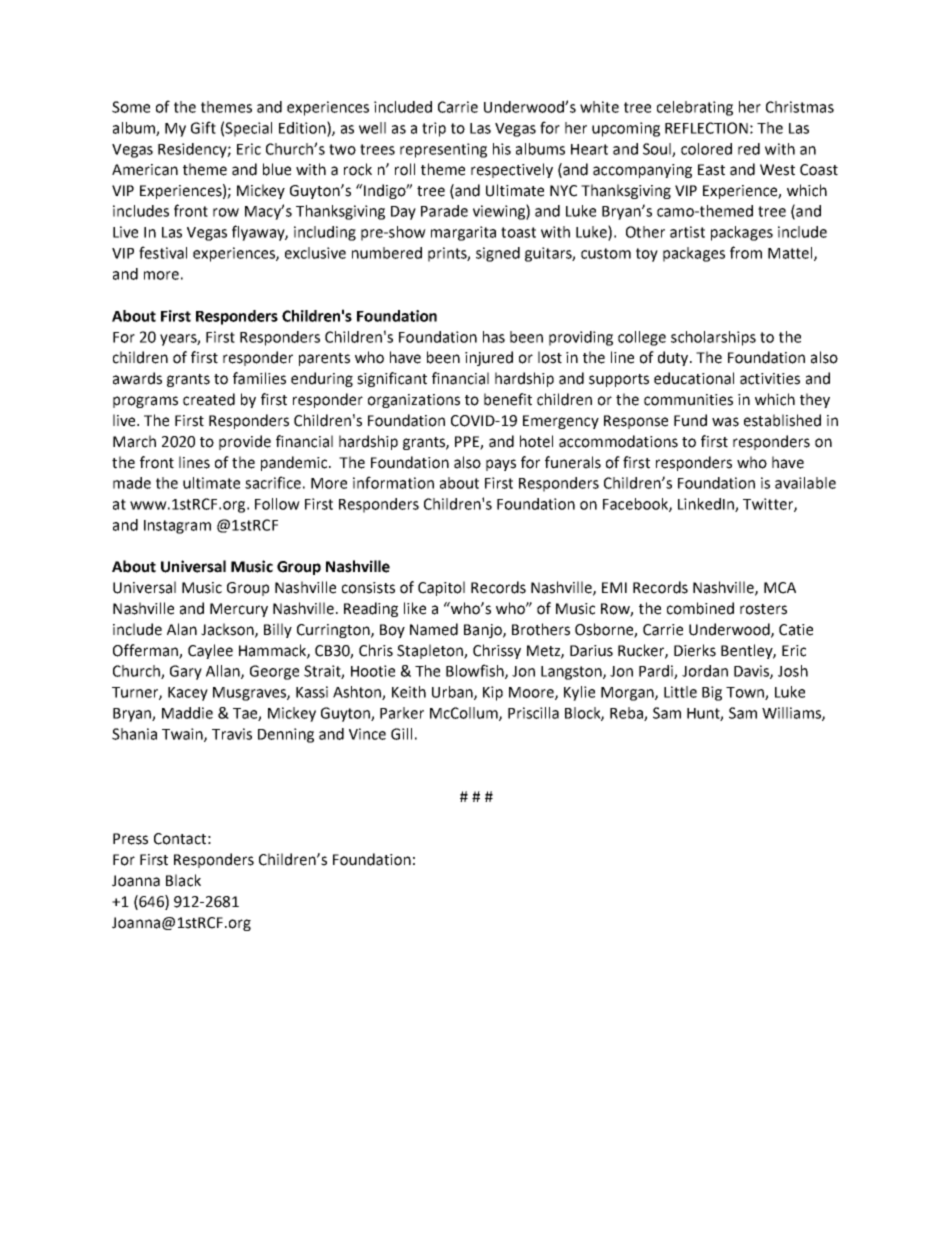  Describe the element at coordinates (239, 610) in the screenshot. I see `Mercury` at that location.
